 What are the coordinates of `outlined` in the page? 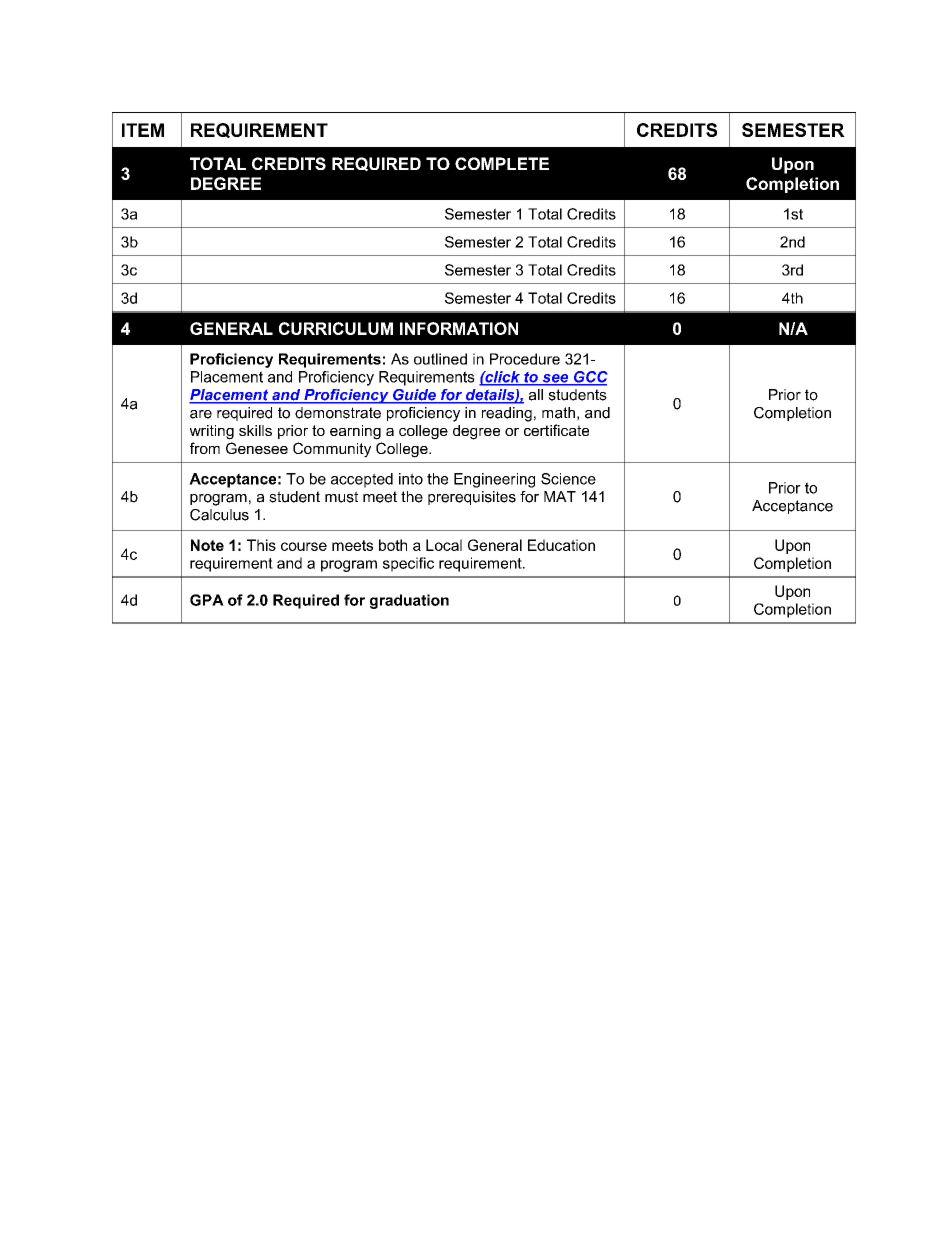 It's located at (440, 359).
